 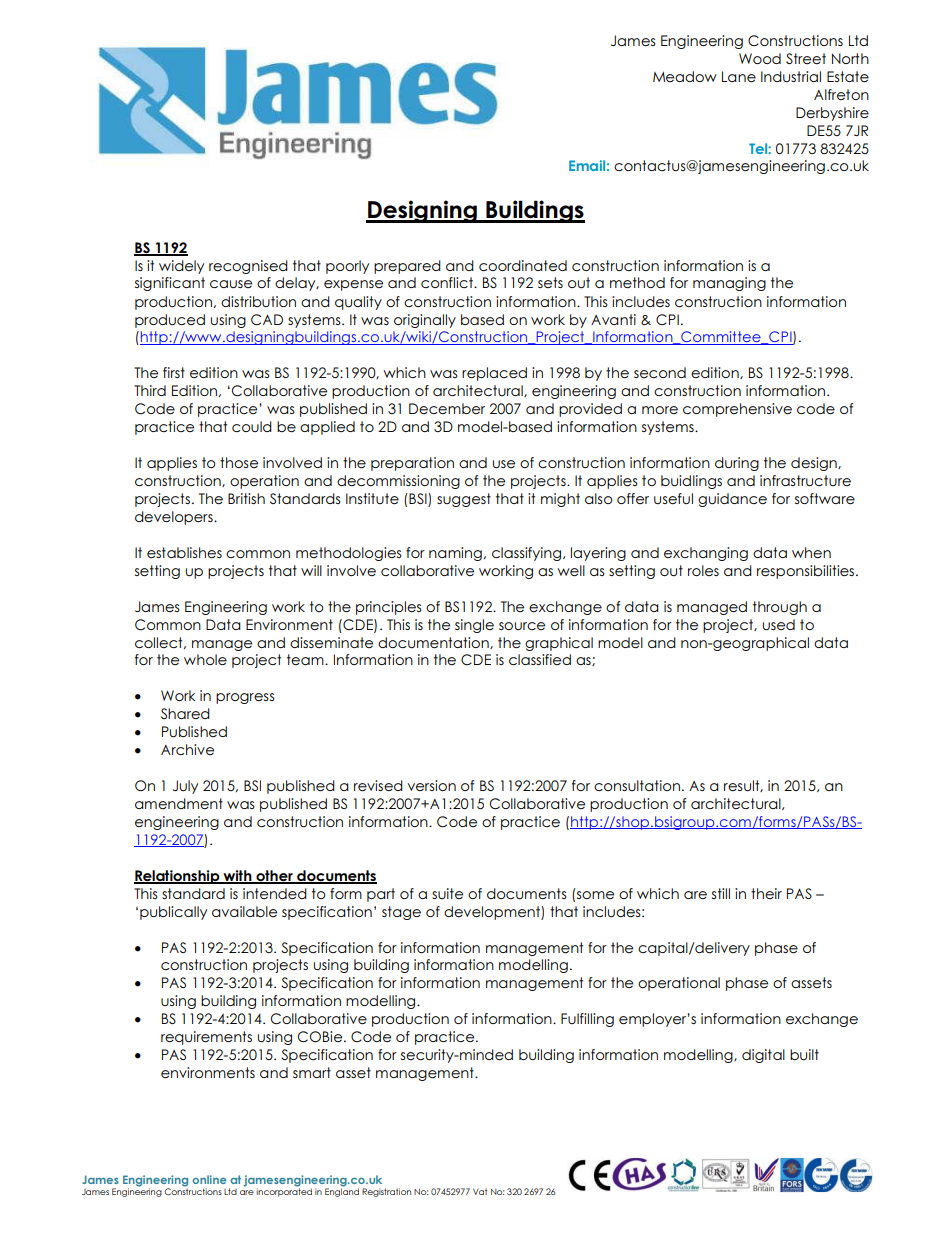 What do you see at coordinates (523, 265) in the document?
I see `coordinated` at bounding box center [523, 265].
